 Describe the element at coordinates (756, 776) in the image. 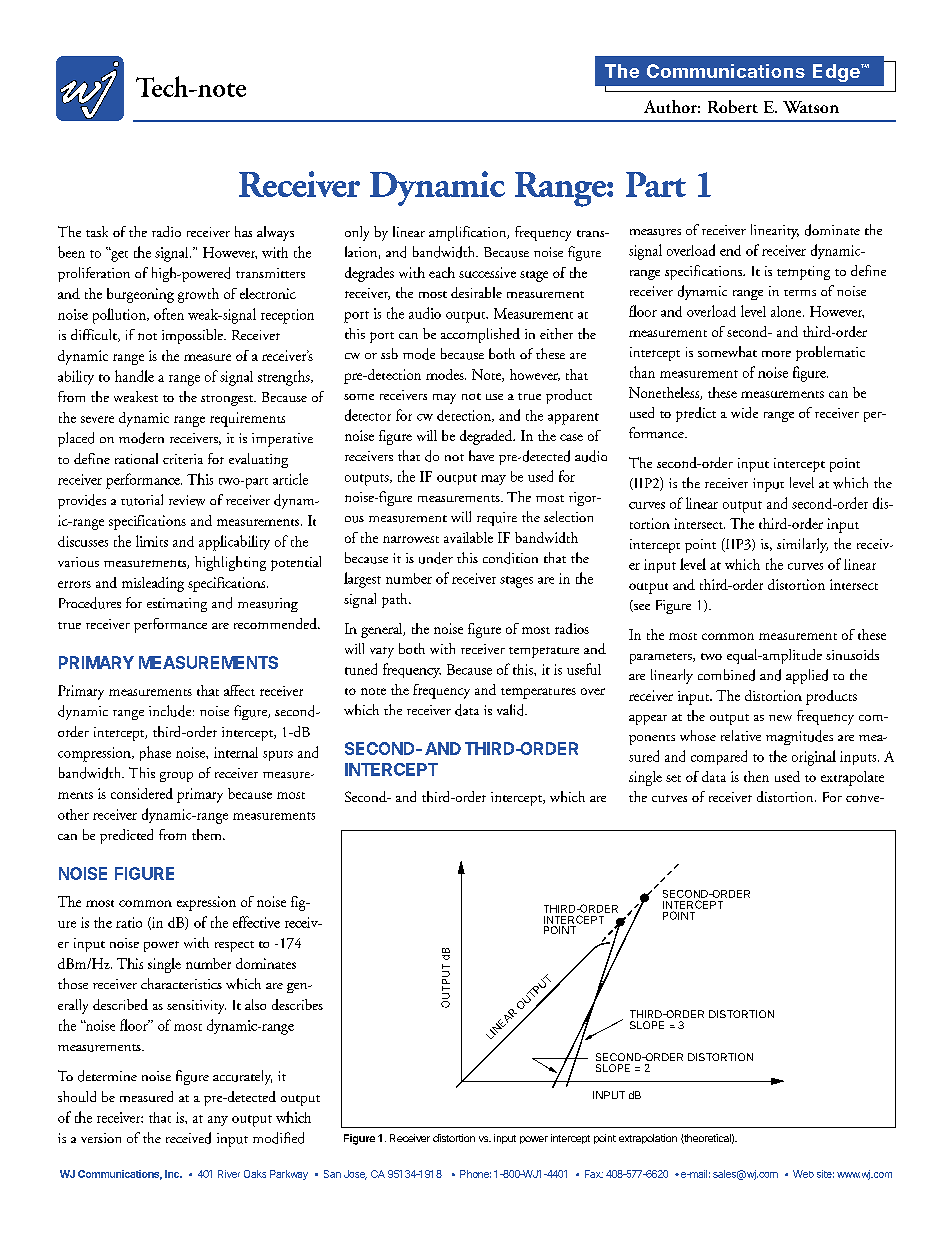

I see `then` at that location.
